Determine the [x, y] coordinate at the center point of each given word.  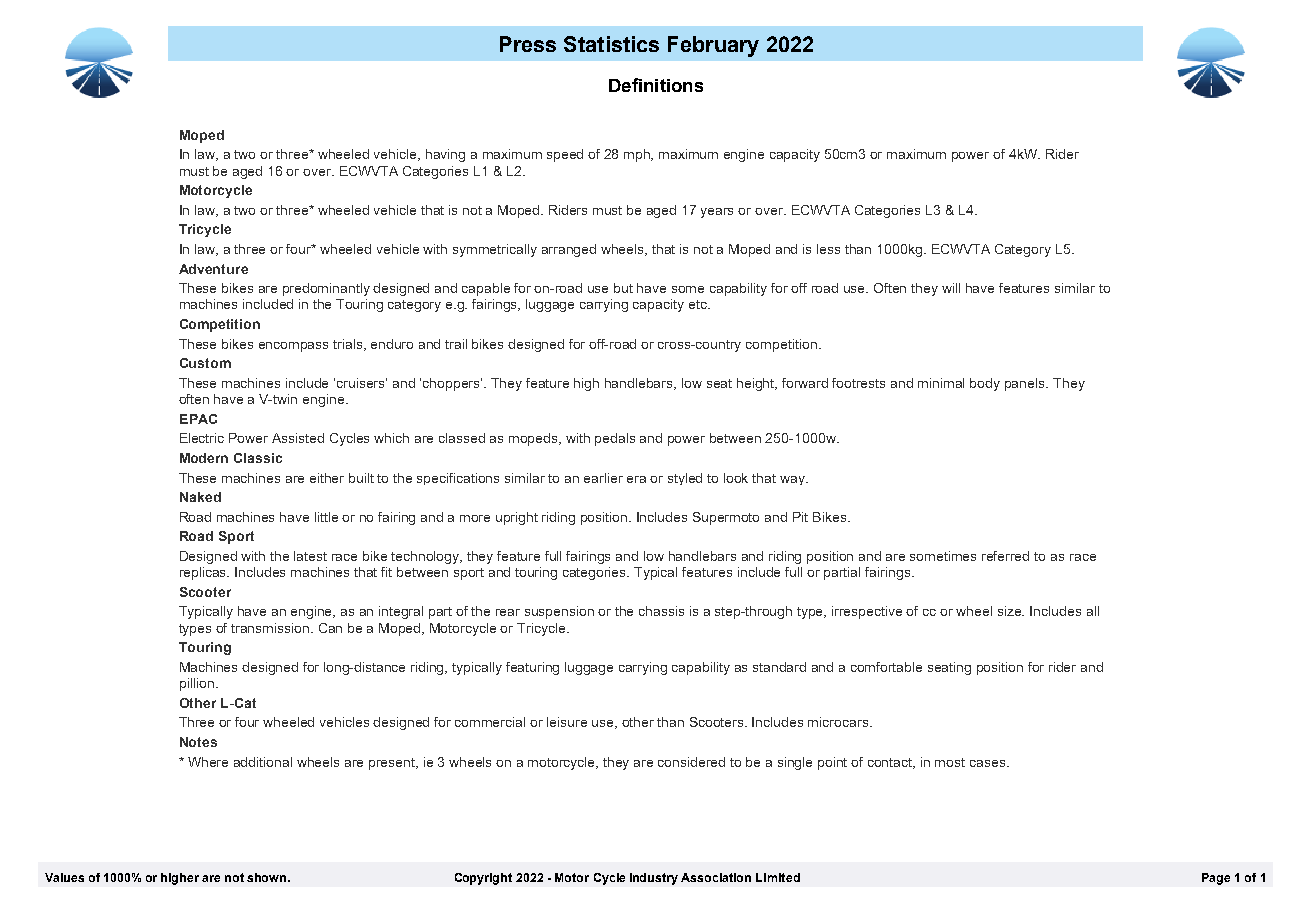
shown [268, 877]
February [713, 46]
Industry [654, 879]
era [636, 479]
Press [528, 44]
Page [1216, 879]
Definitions [656, 85]
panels [1026, 384]
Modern [204, 458]
